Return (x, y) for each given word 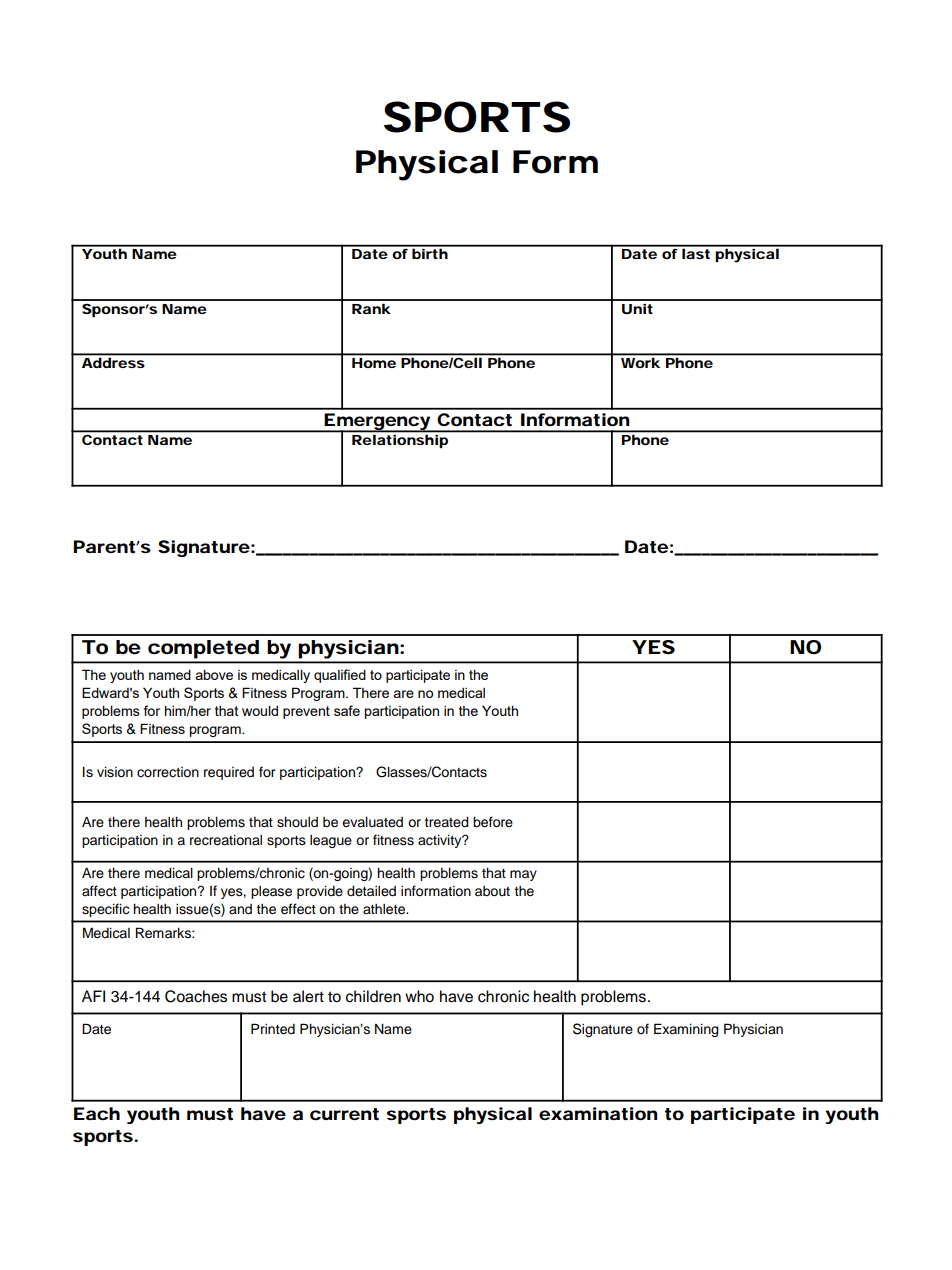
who (419, 996)
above (214, 675)
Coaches (196, 996)
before (493, 822)
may (523, 875)
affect (99, 891)
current (344, 1114)
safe (347, 710)
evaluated (372, 822)
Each (97, 1113)
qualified (340, 676)
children (373, 996)
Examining (686, 1030)
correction (168, 772)
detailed (371, 891)
